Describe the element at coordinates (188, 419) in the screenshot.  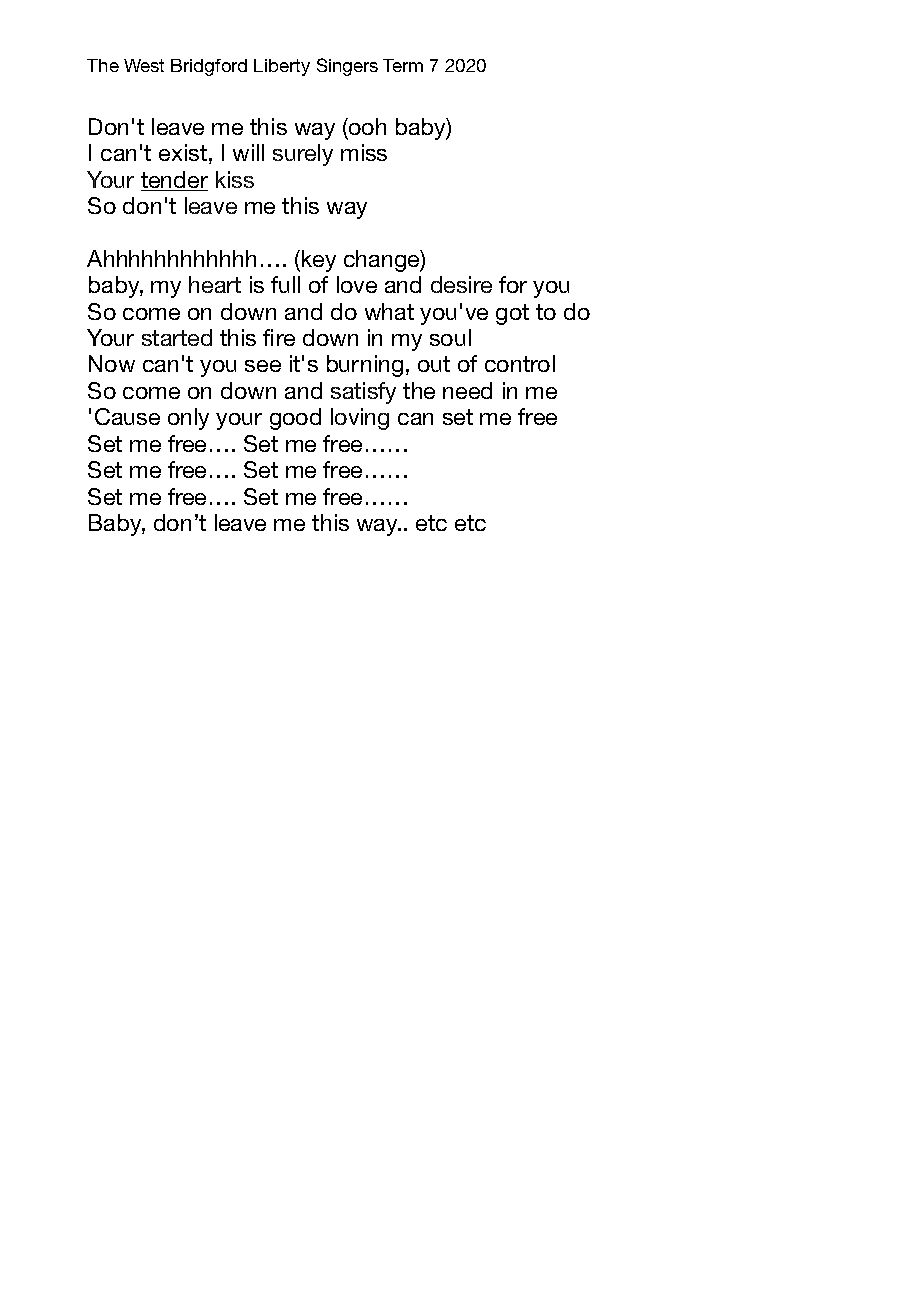
I see `only` at that location.
